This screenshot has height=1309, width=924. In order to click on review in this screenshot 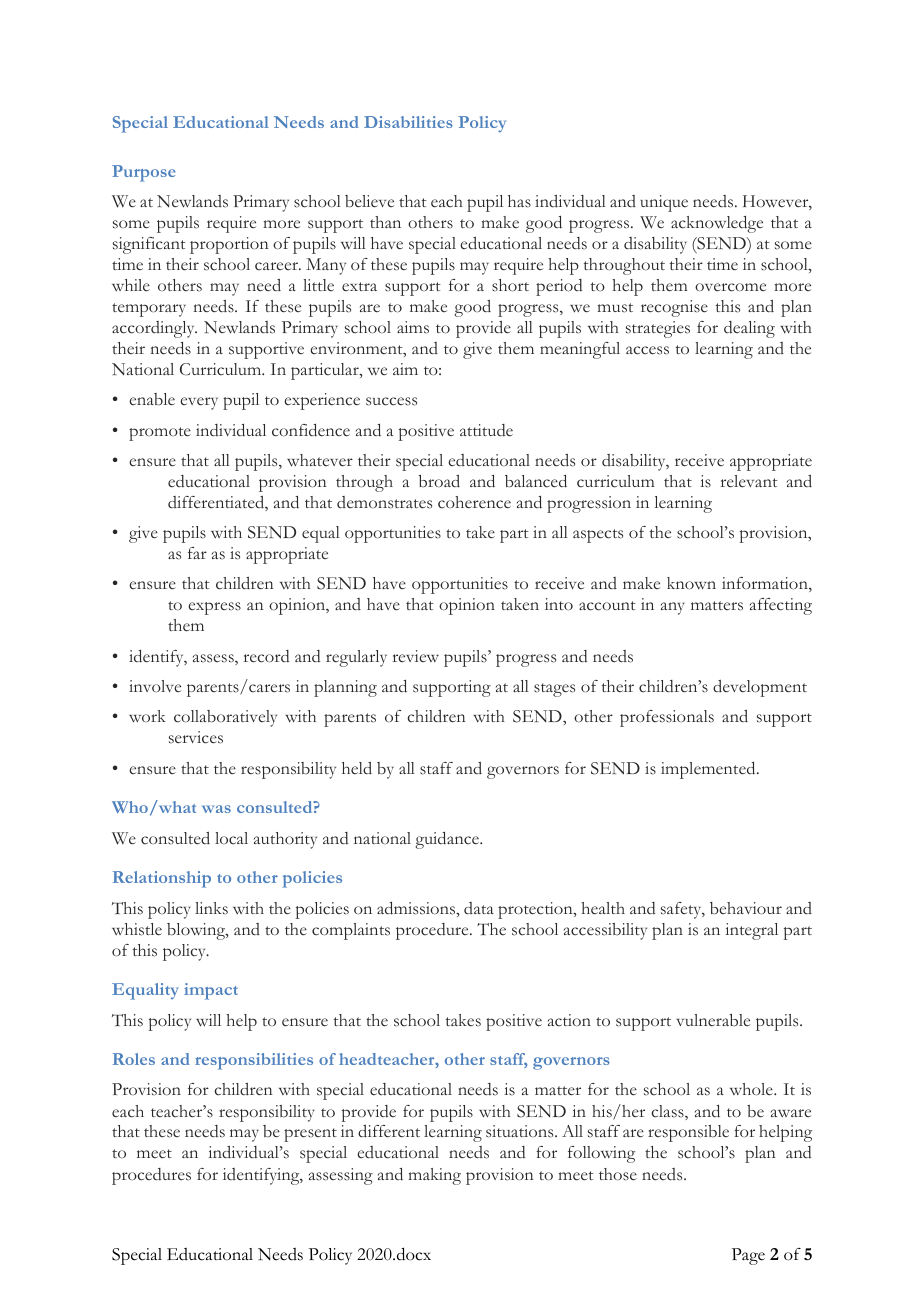, I will do `click(416, 656)`.
